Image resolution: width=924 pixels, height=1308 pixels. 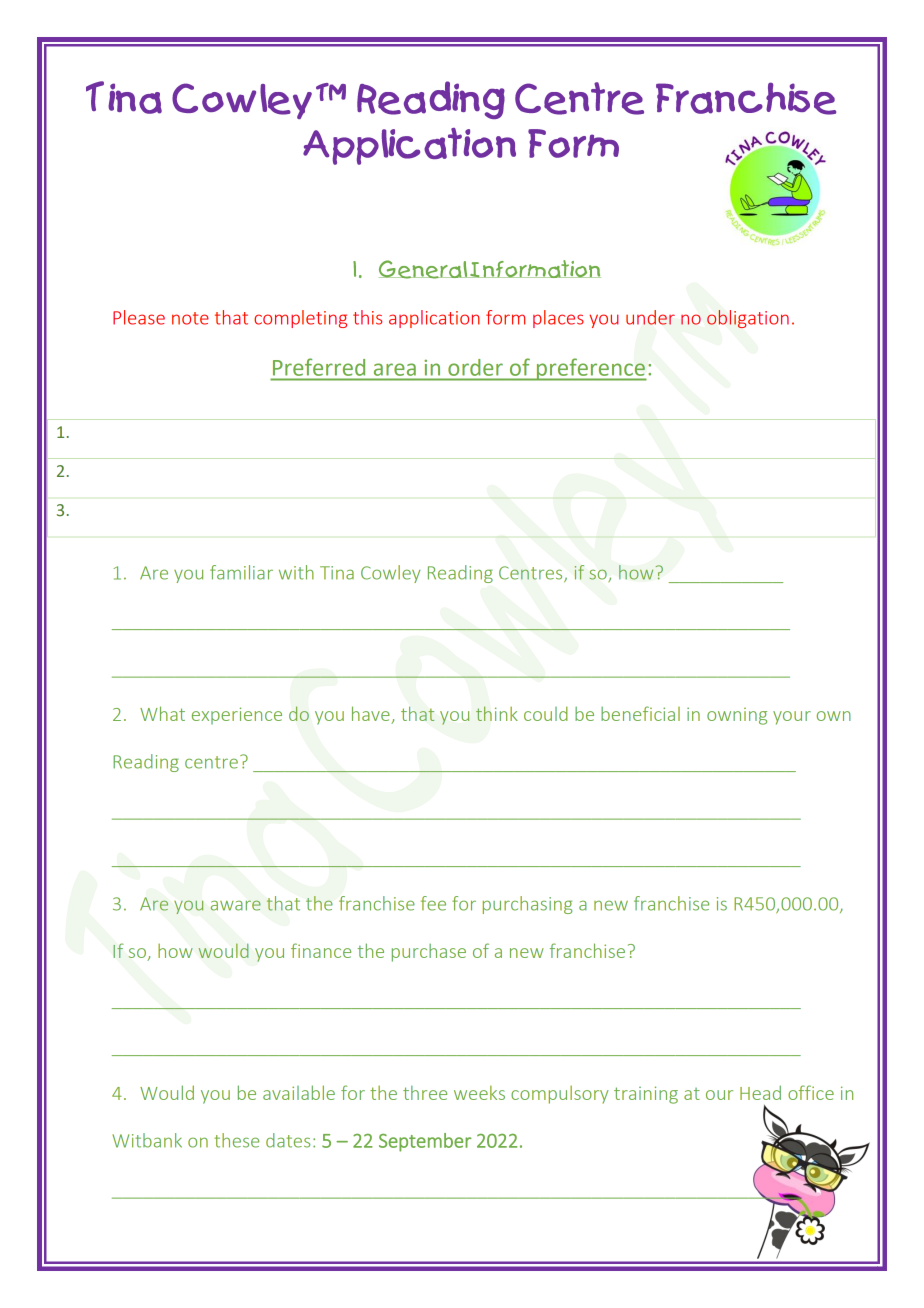 What do you see at coordinates (236, 1140) in the screenshot?
I see `these` at bounding box center [236, 1140].
